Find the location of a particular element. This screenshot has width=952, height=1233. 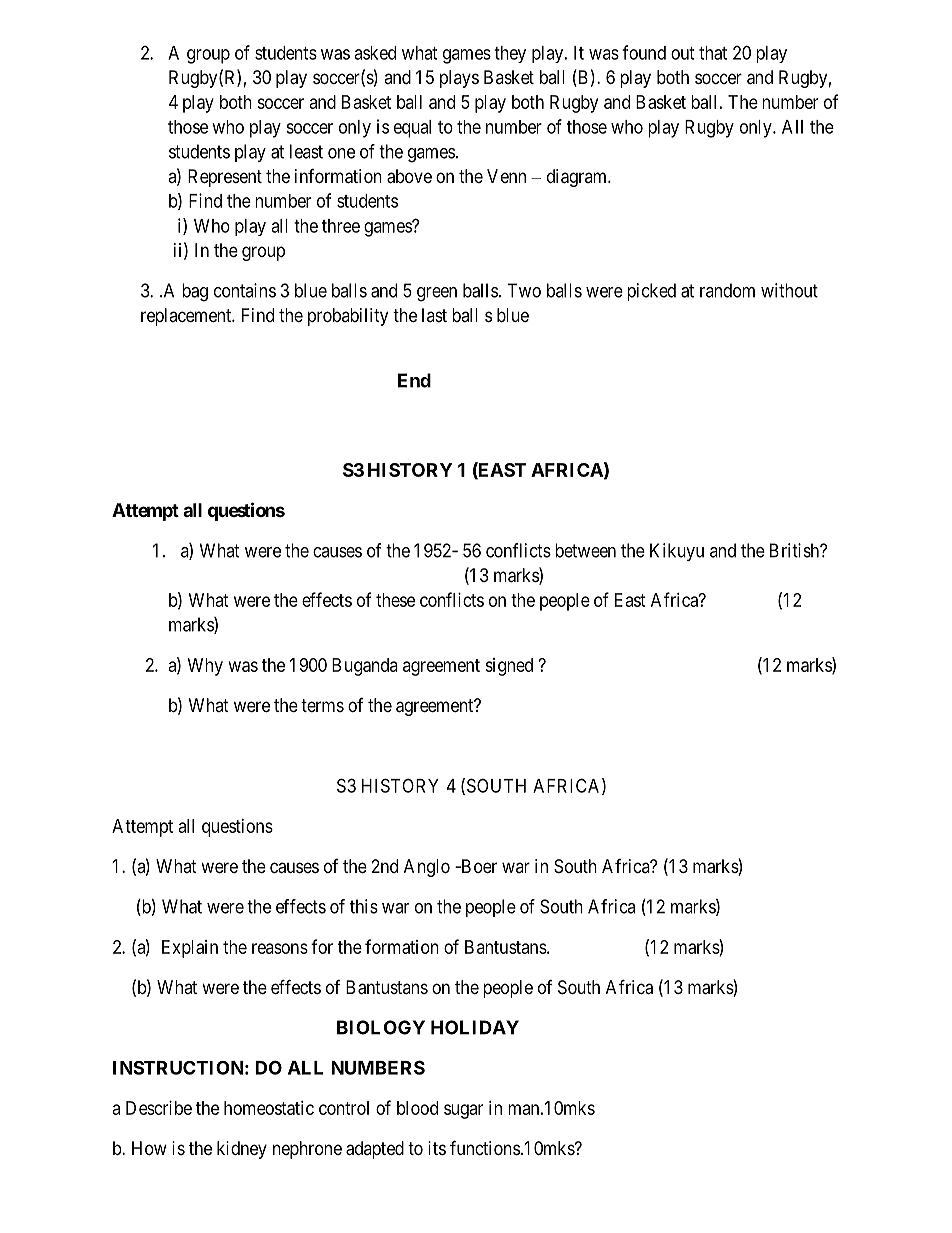

Why is located at coordinates (205, 667).
